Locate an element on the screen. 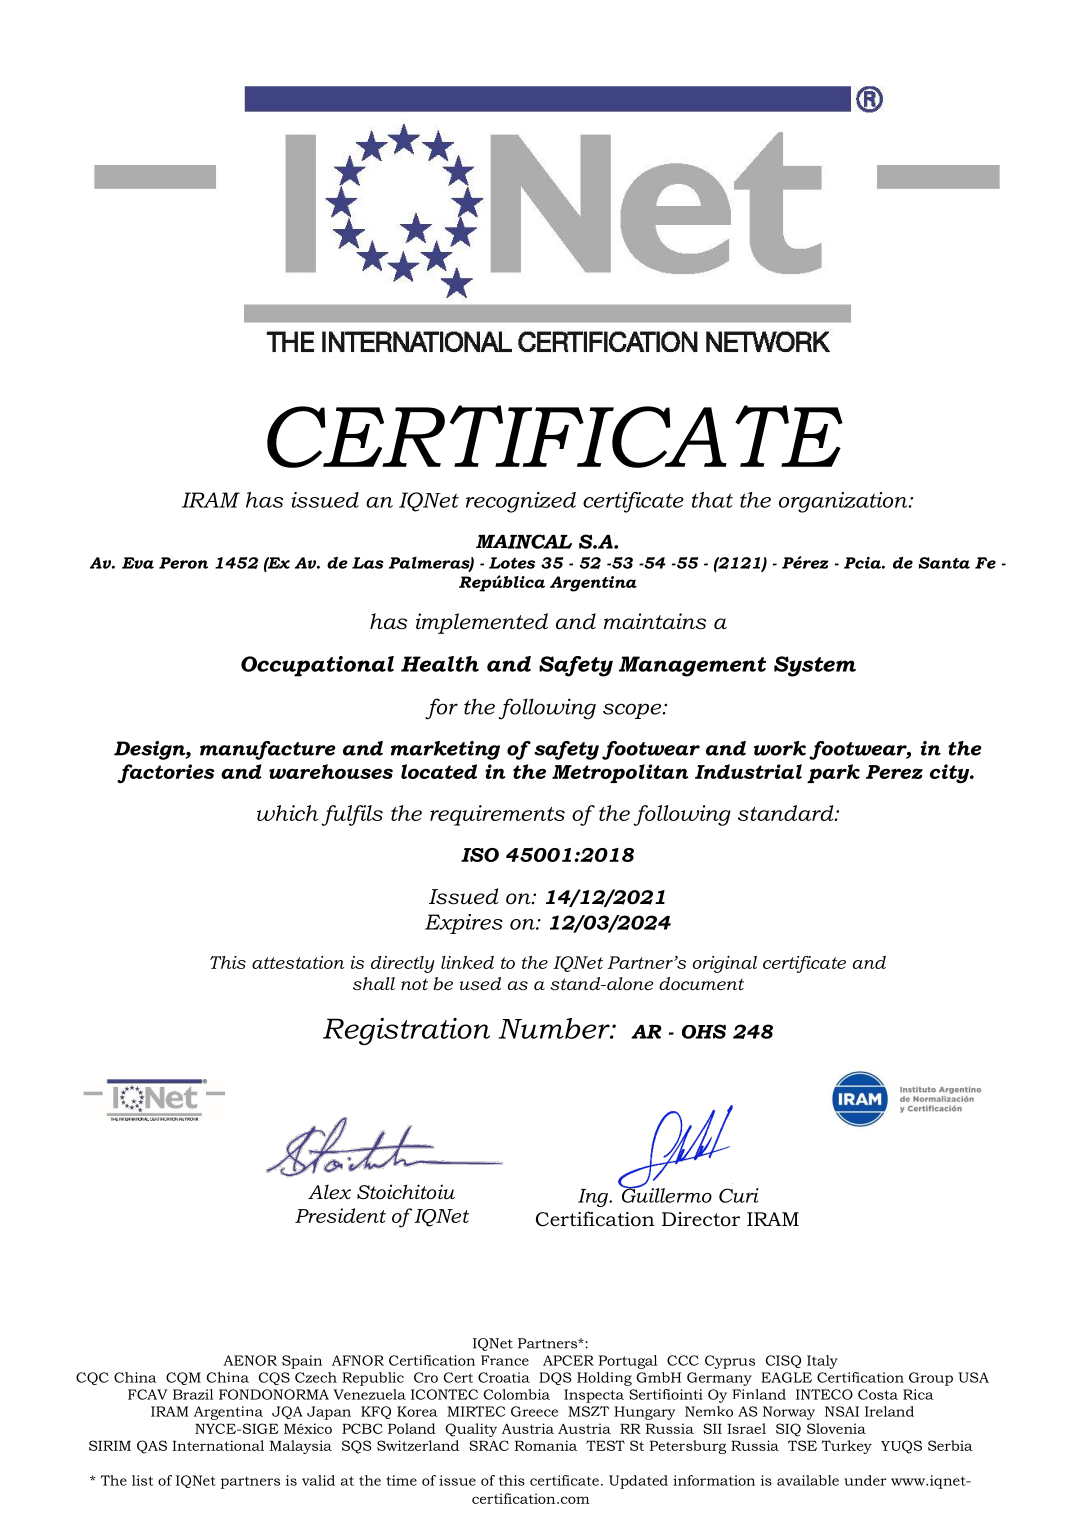 Image resolution: width=1081 pixels, height=1528 pixels. Guillermo is located at coordinates (666, 1194).
